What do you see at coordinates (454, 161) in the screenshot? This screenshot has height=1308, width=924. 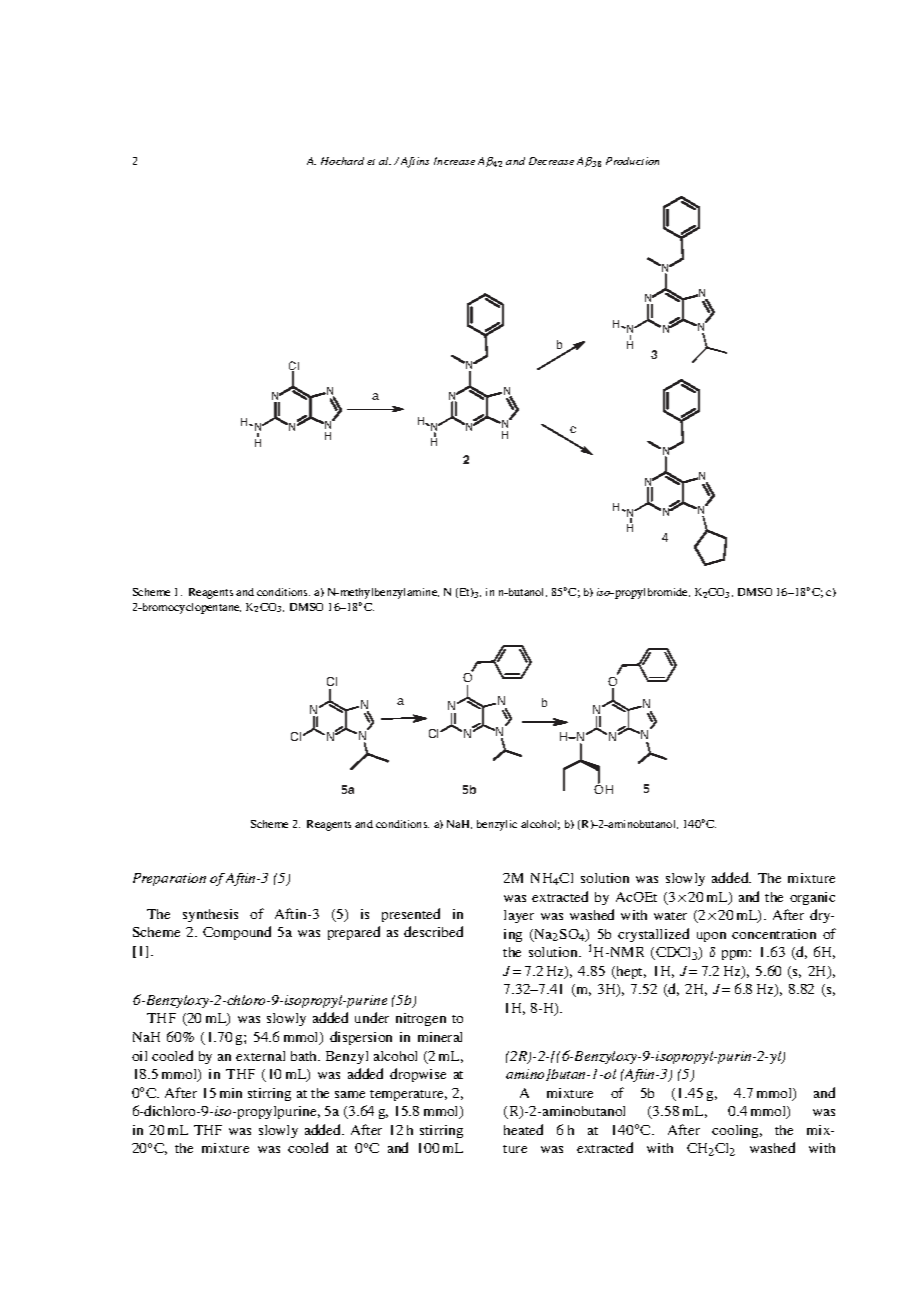 I see `Increase` at bounding box center [454, 161].
